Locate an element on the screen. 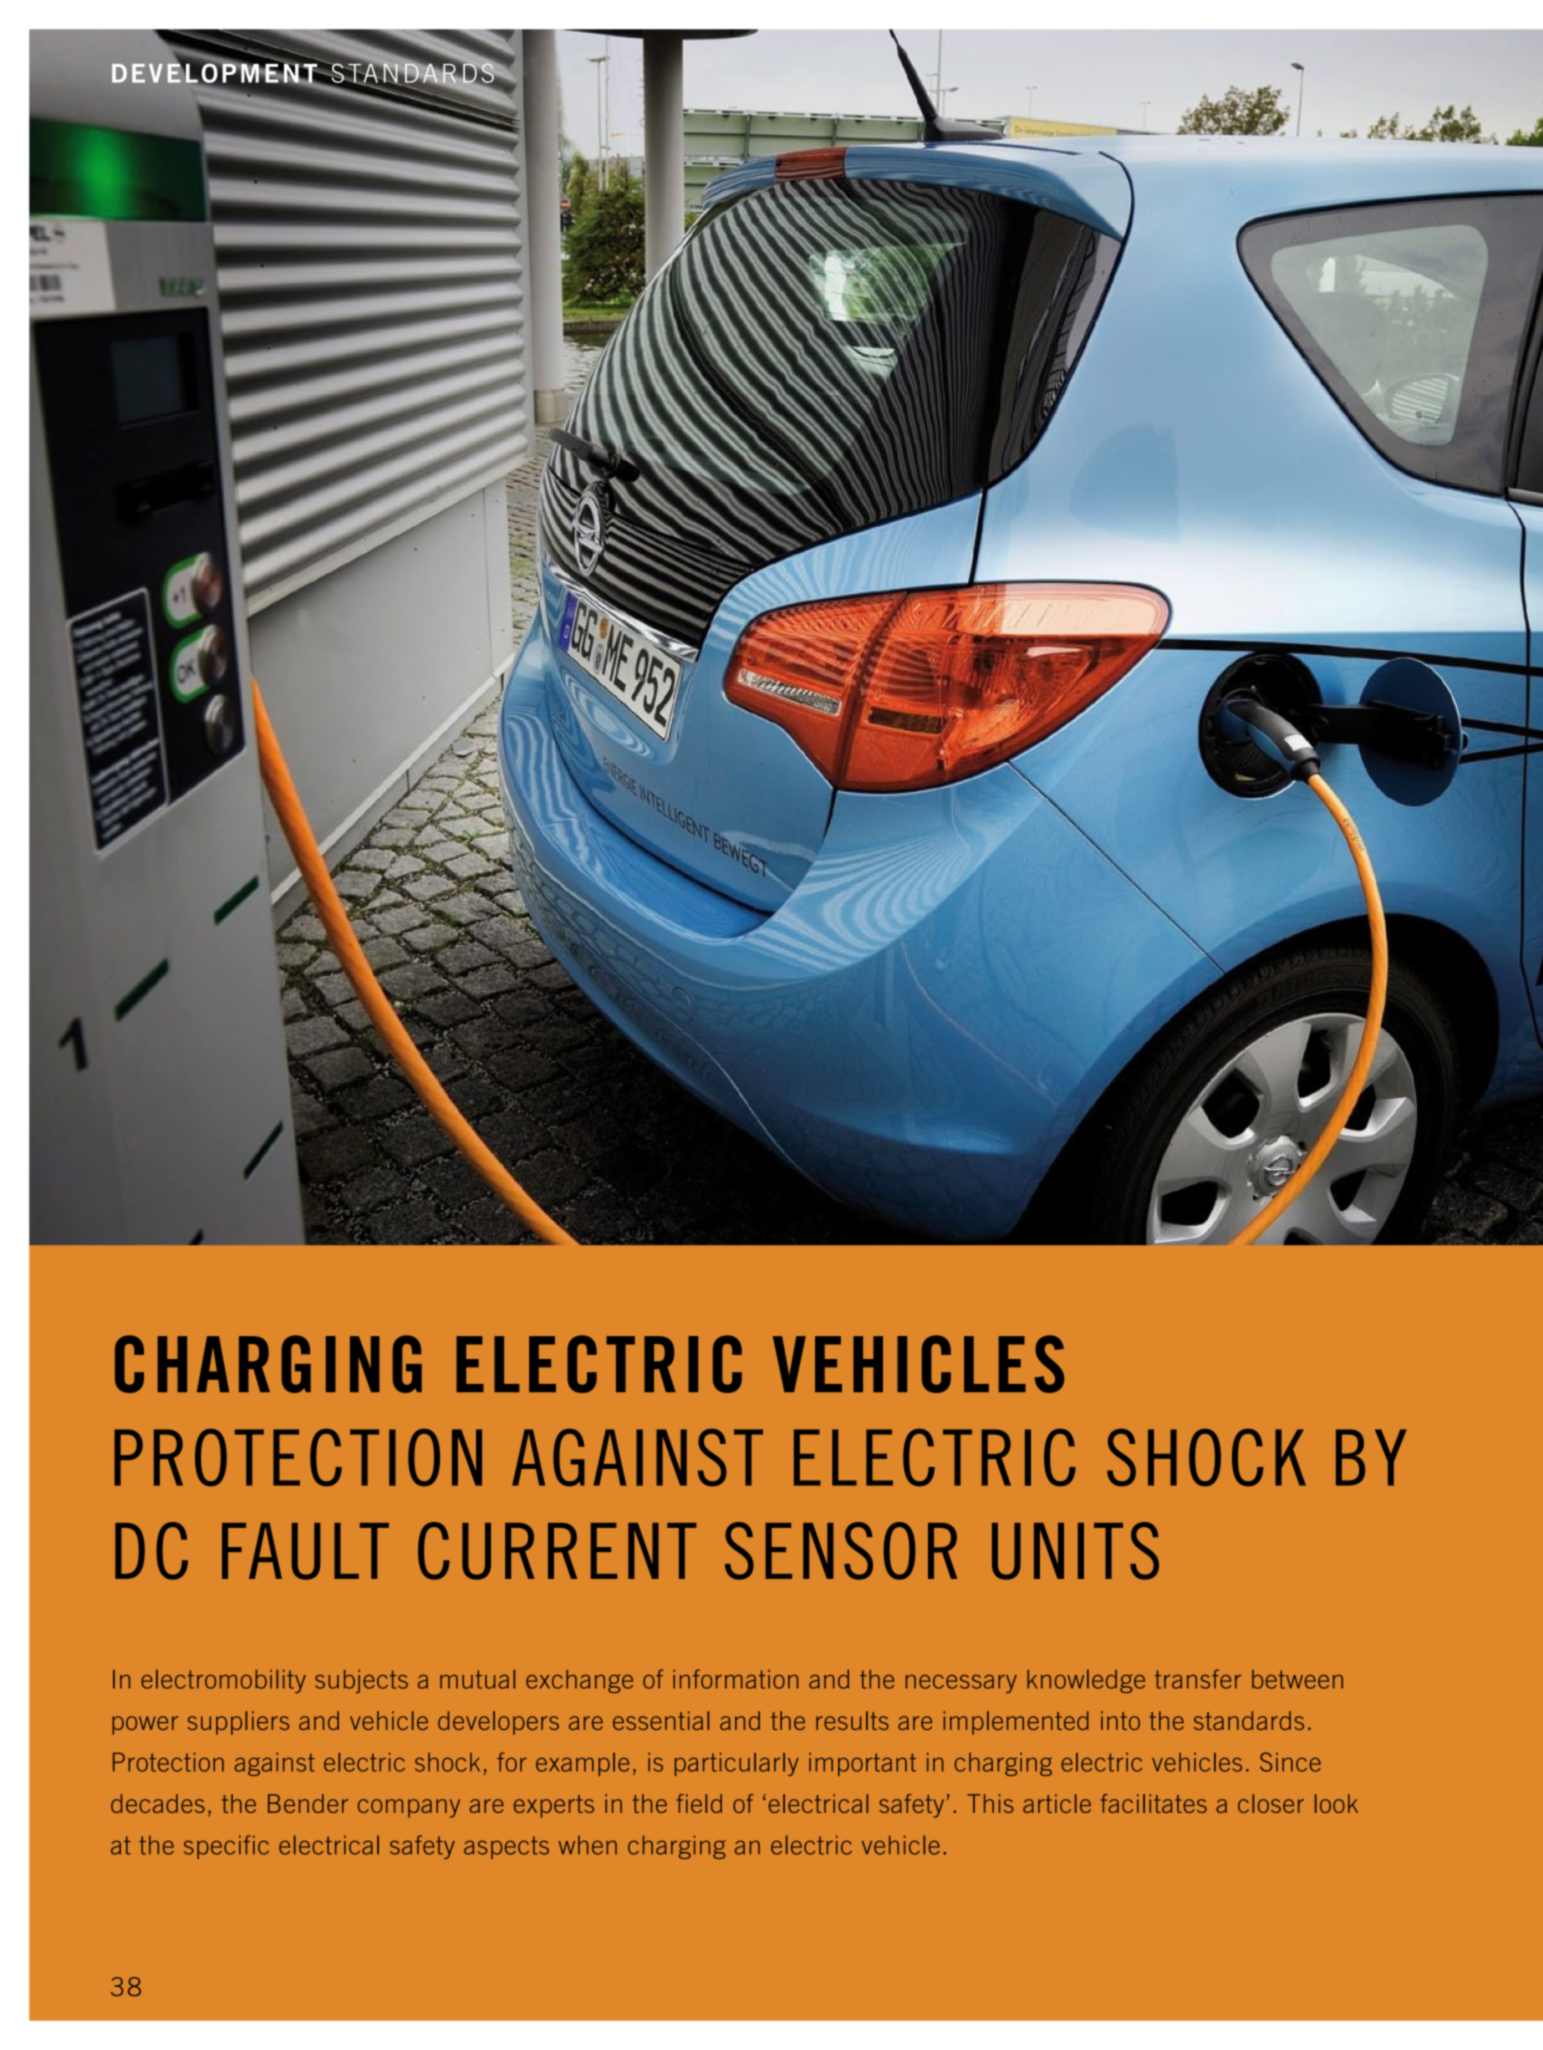 The width and height of the screenshot is (1543, 2050). mutual is located at coordinates (477, 1679).
